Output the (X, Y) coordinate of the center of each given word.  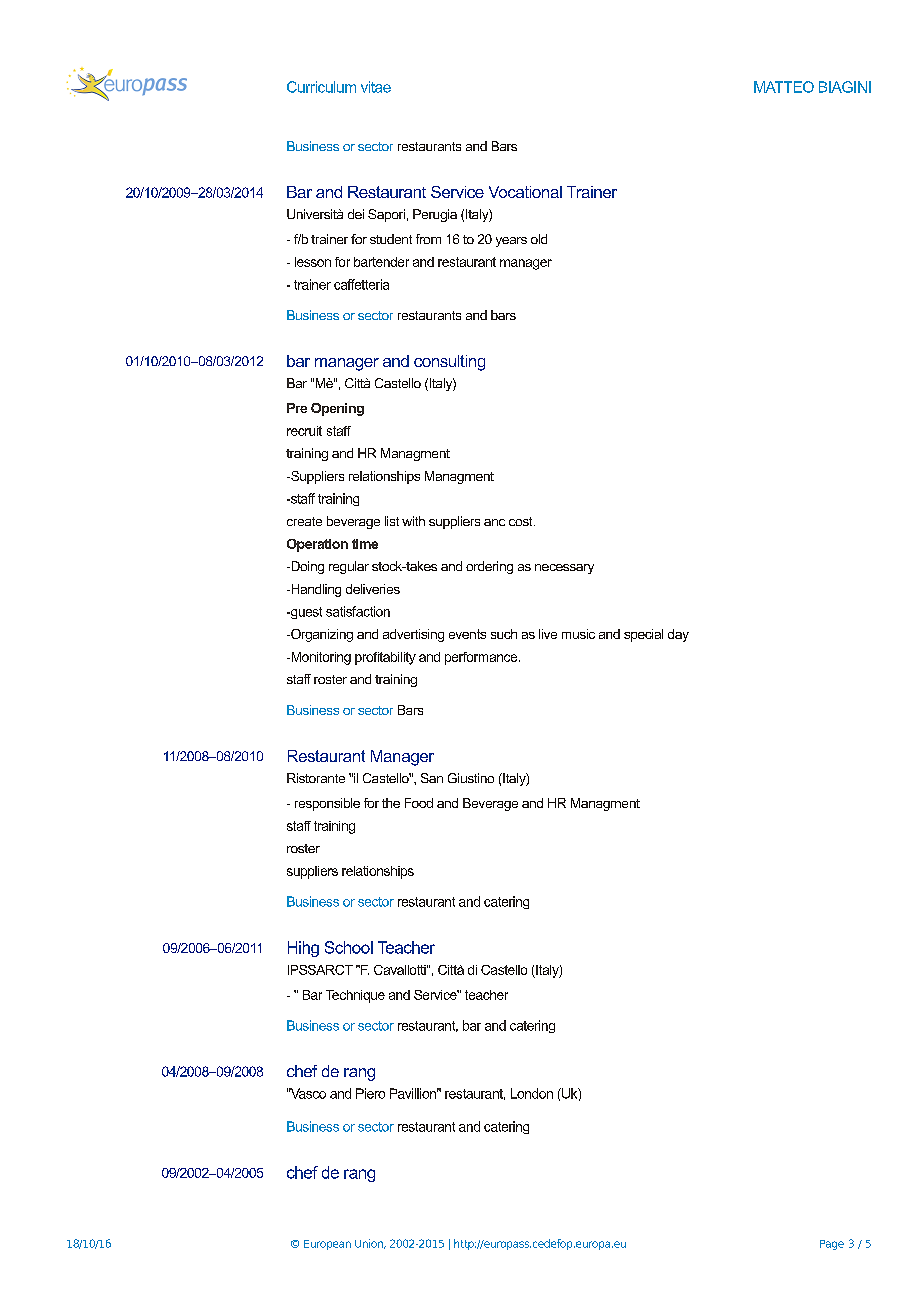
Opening (337, 409)
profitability (385, 658)
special (643, 635)
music (578, 634)
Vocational (525, 192)
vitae (376, 87)
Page (832, 1245)
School (349, 947)
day (678, 635)
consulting (449, 363)
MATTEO (784, 87)
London (532, 1093)
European (327, 1245)
